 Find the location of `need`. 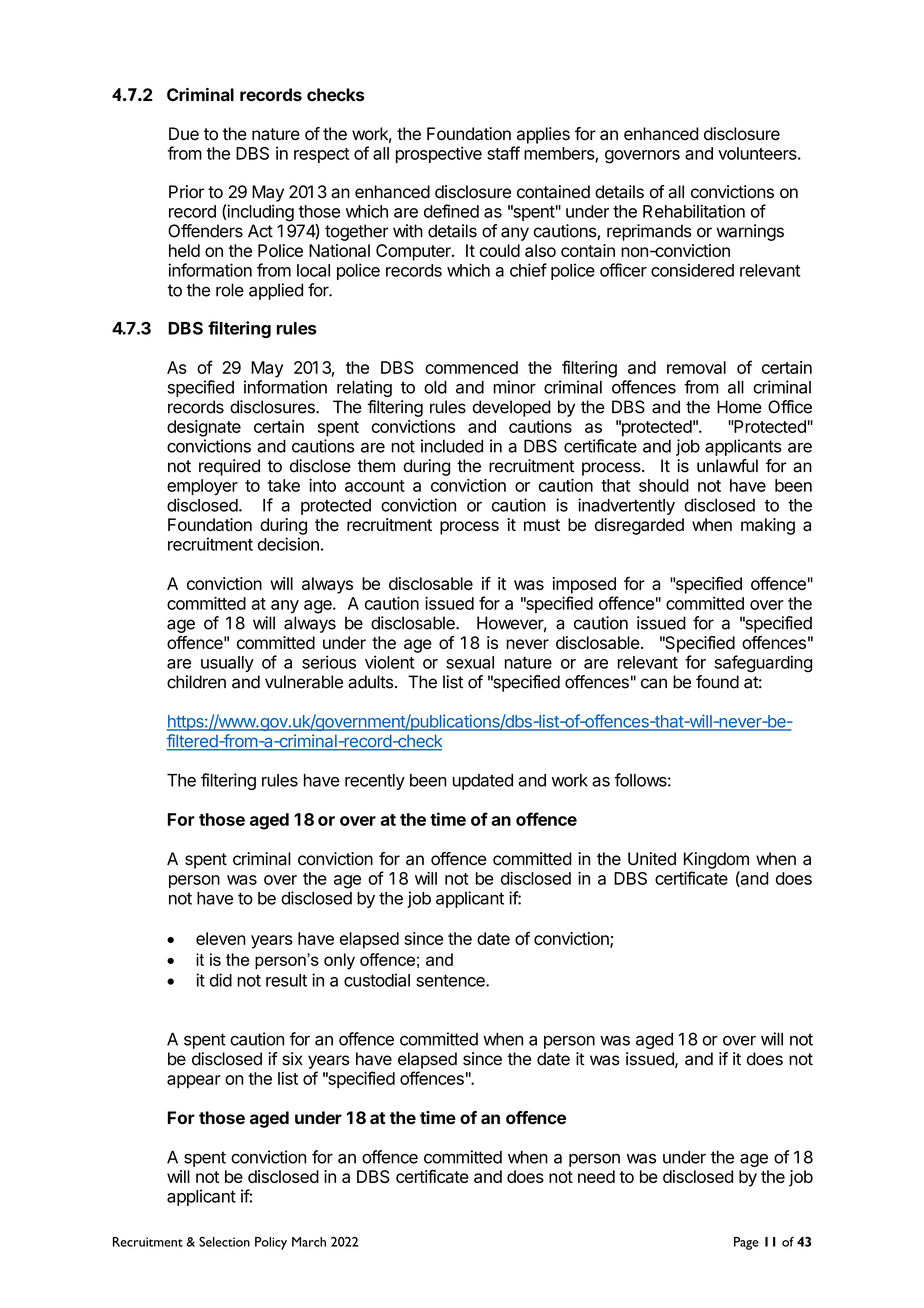

need is located at coordinates (596, 1176).
